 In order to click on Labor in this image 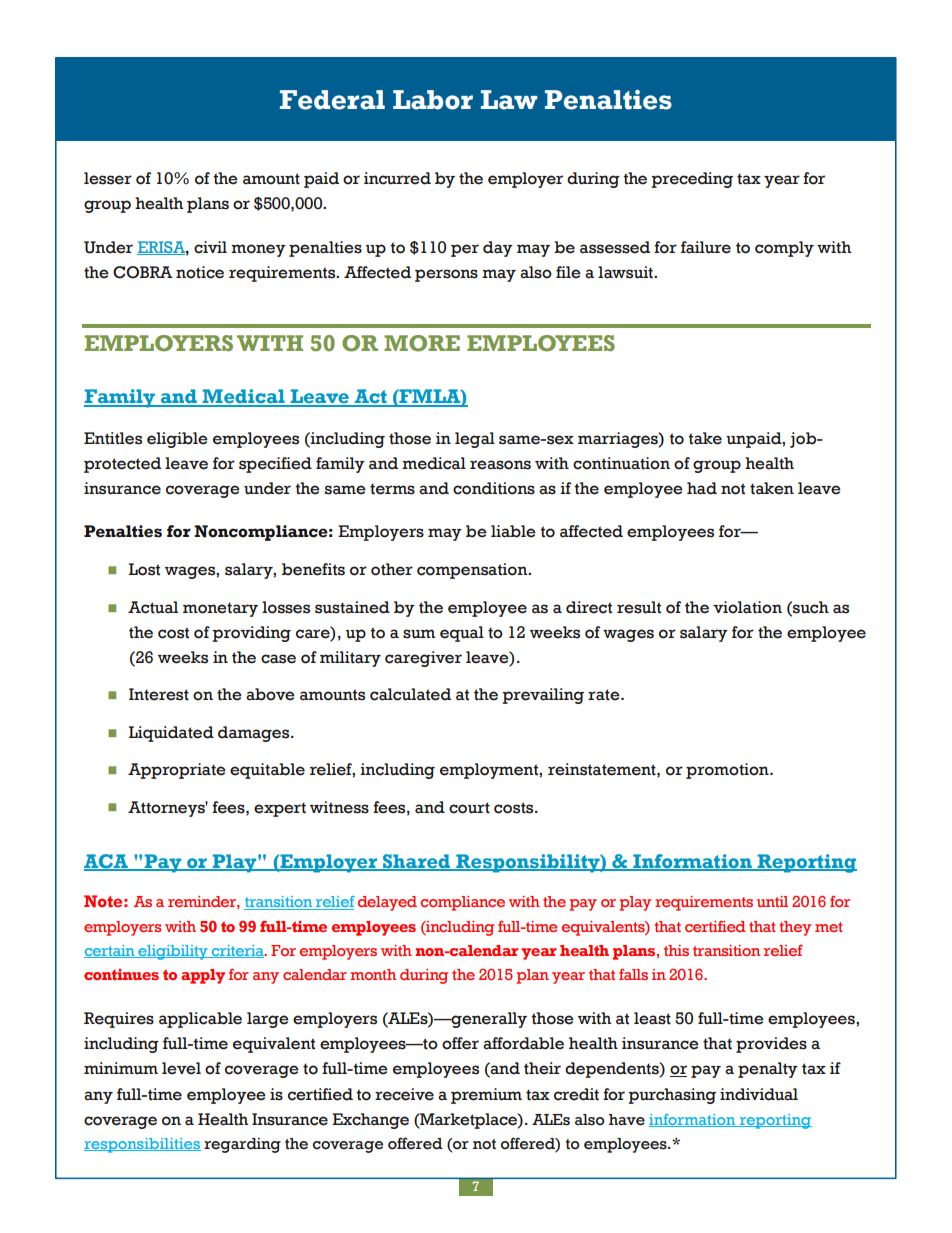, I will do `click(433, 100)`.
